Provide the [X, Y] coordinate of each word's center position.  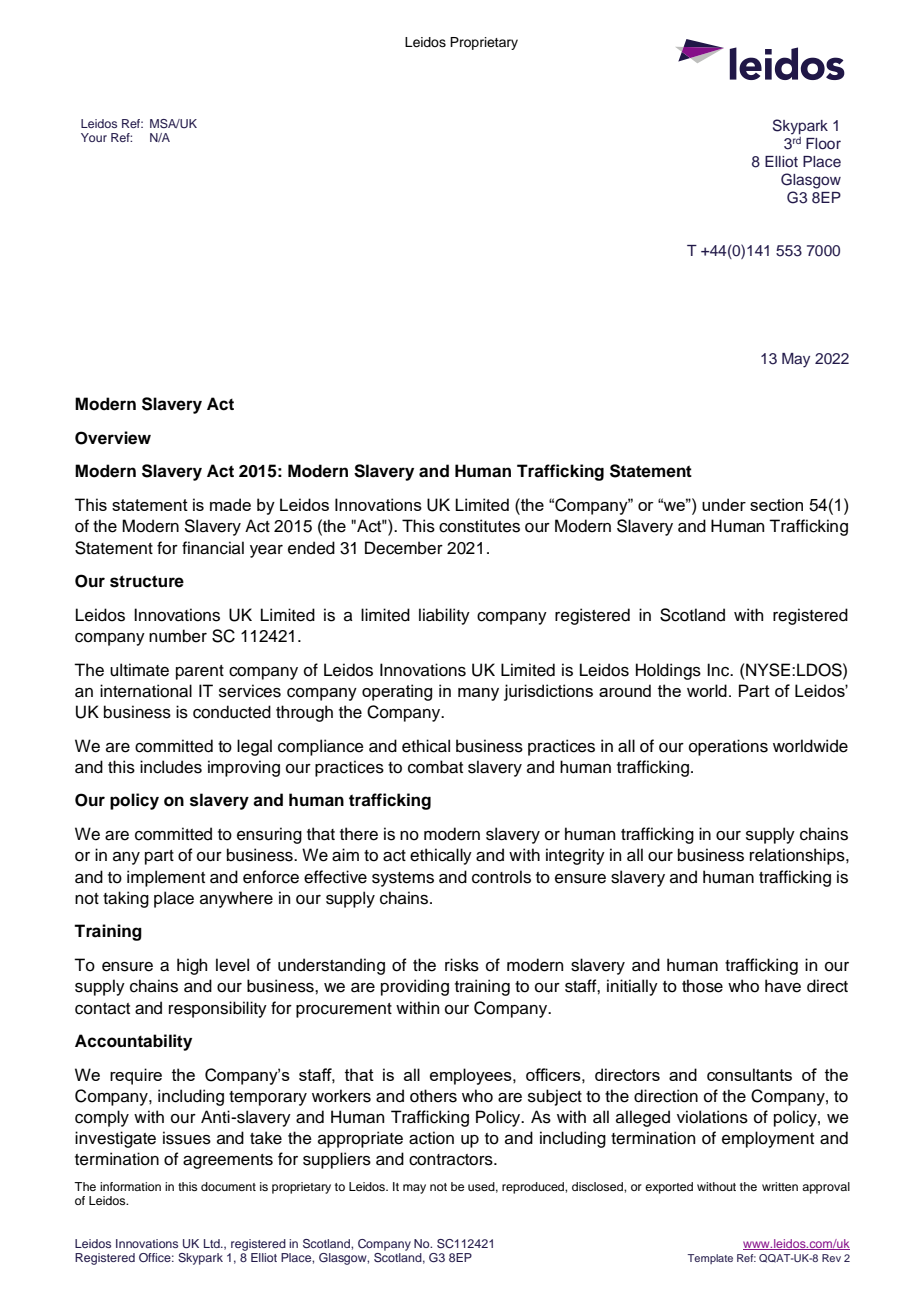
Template [710, 1259]
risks [462, 965]
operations [728, 747]
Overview [113, 438]
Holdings [668, 671]
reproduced [534, 1188]
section [776, 504]
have [783, 986]
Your [94, 137]
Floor [823, 143]
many [478, 694]
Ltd [213, 1243]
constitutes [479, 526]
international [146, 691]
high [192, 966]
